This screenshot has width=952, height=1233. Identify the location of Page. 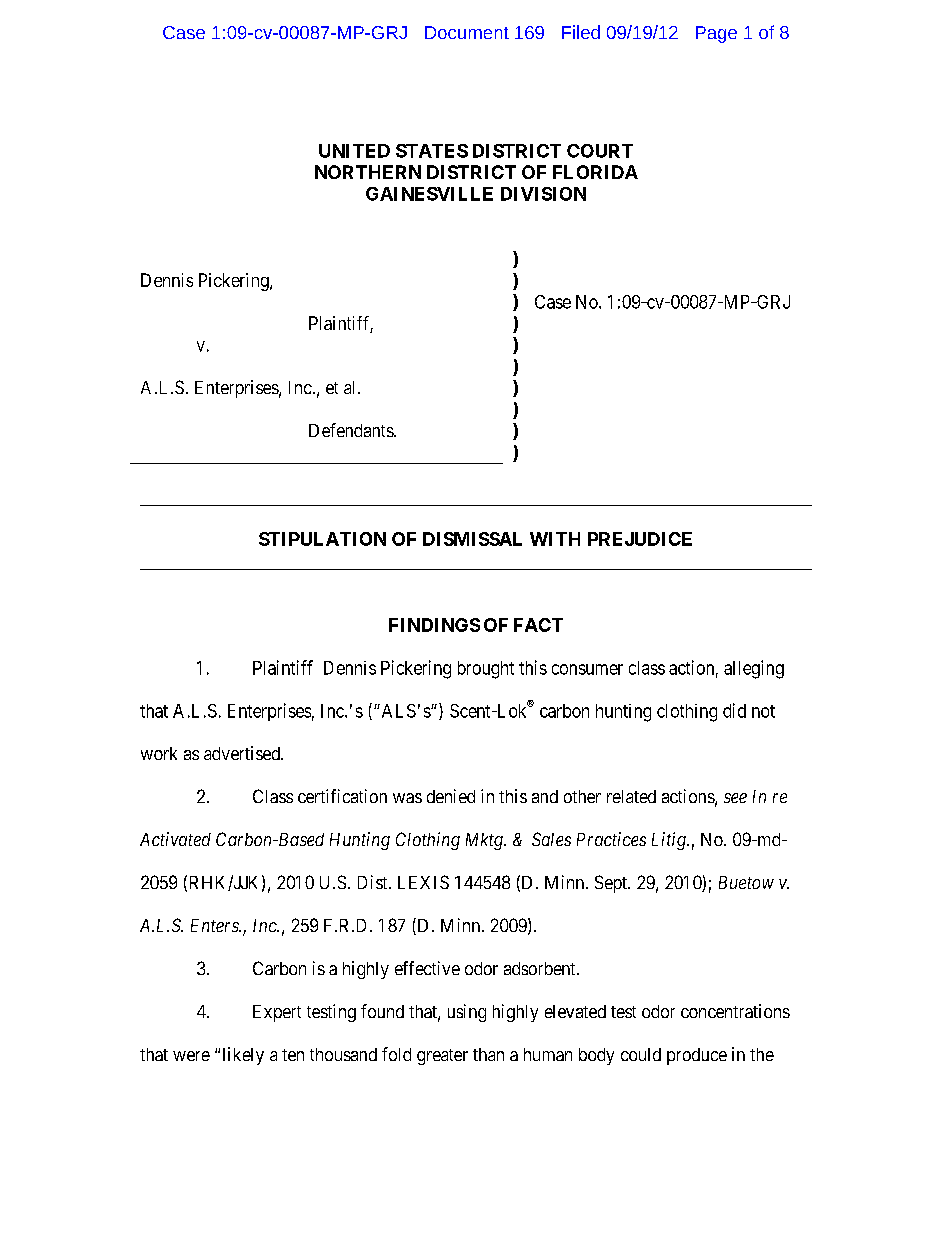
(716, 34).
